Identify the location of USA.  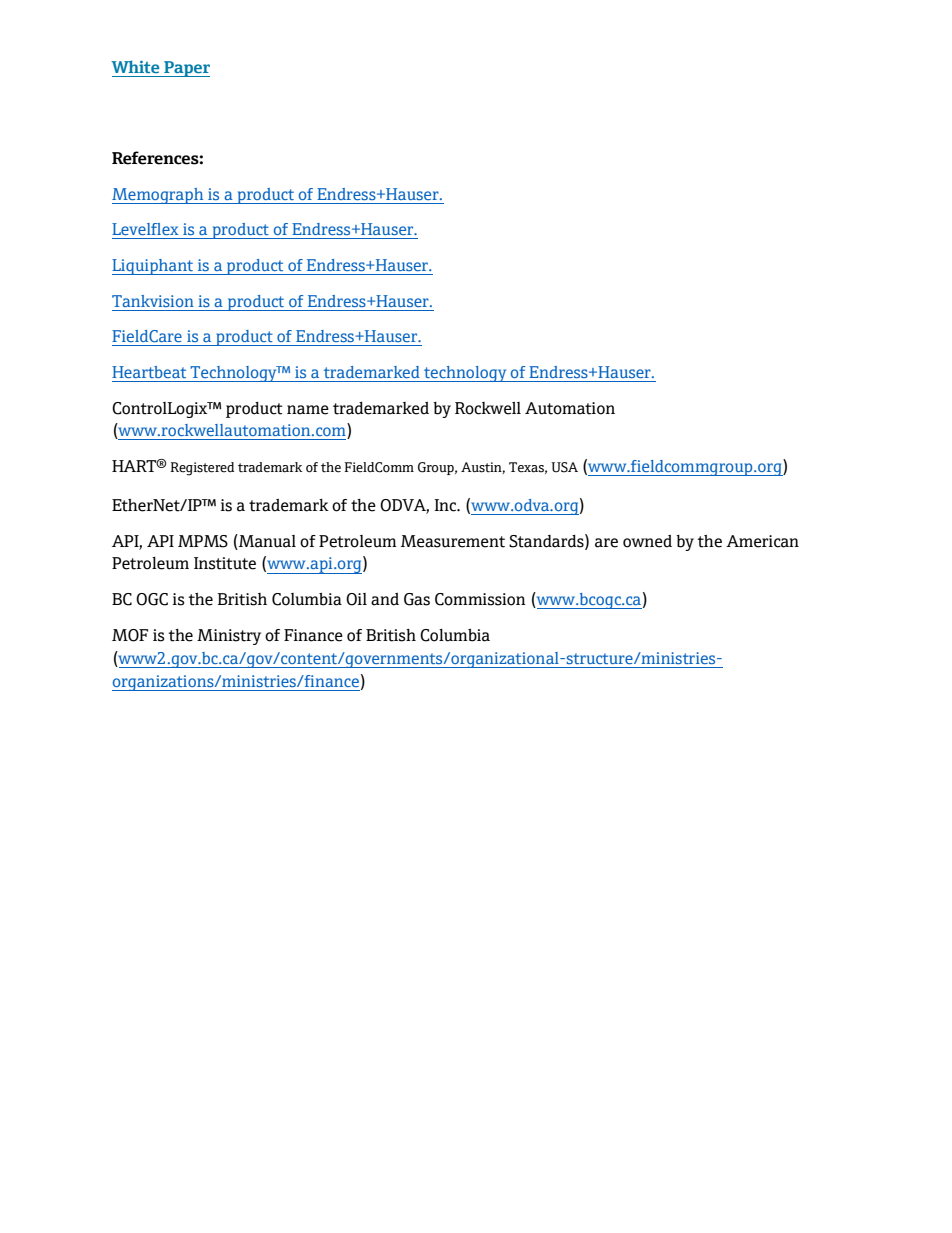
(564, 467).
